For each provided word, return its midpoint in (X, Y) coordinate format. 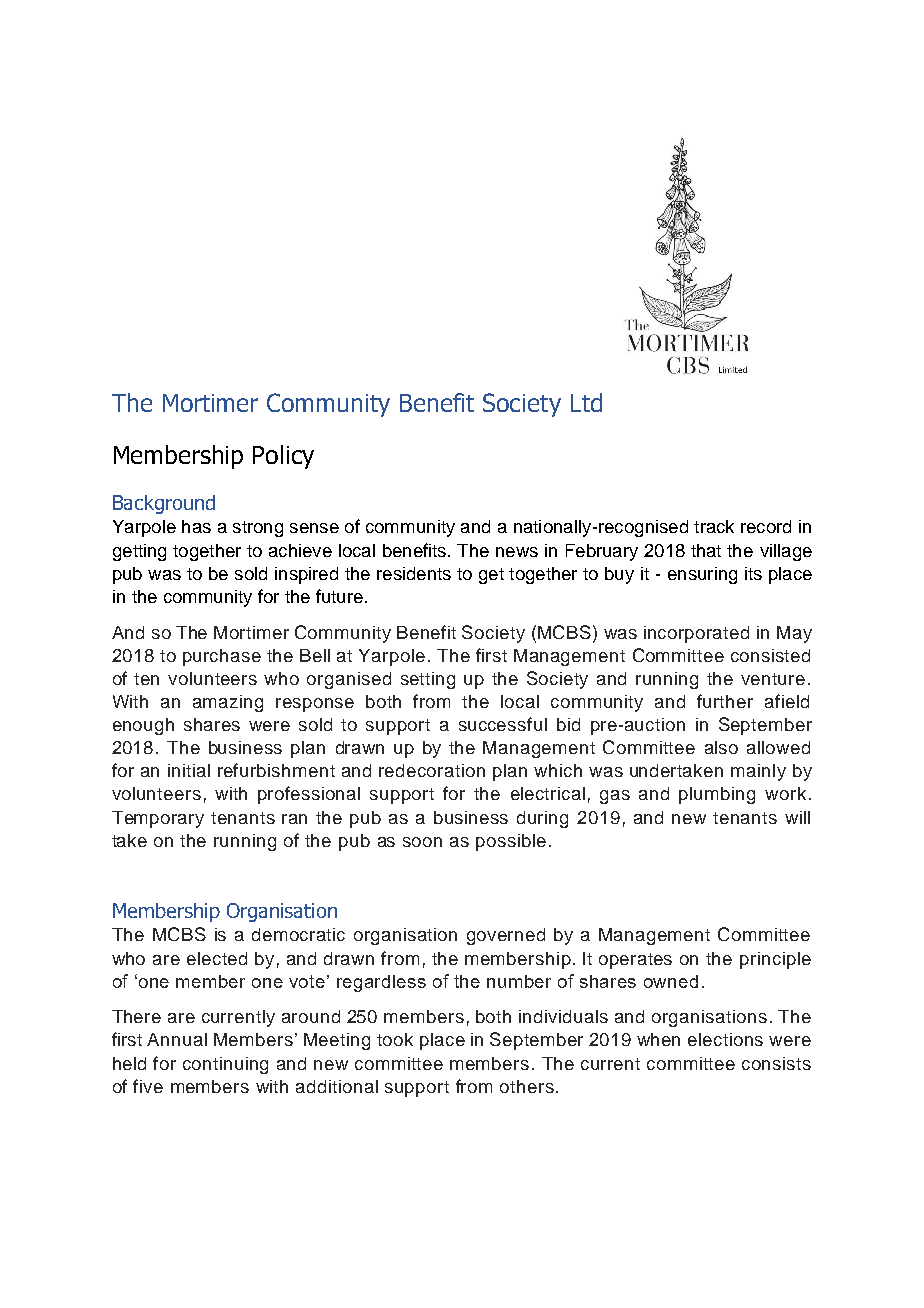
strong (258, 529)
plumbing (717, 795)
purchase (222, 657)
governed (506, 936)
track (714, 526)
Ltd (586, 402)
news (517, 552)
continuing (225, 1065)
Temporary (158, 819)
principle (775, 960)
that (706, 550)
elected (217, 958)
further (725, 701)
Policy (283, 457)
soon (422, 842)
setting (428, 680)
